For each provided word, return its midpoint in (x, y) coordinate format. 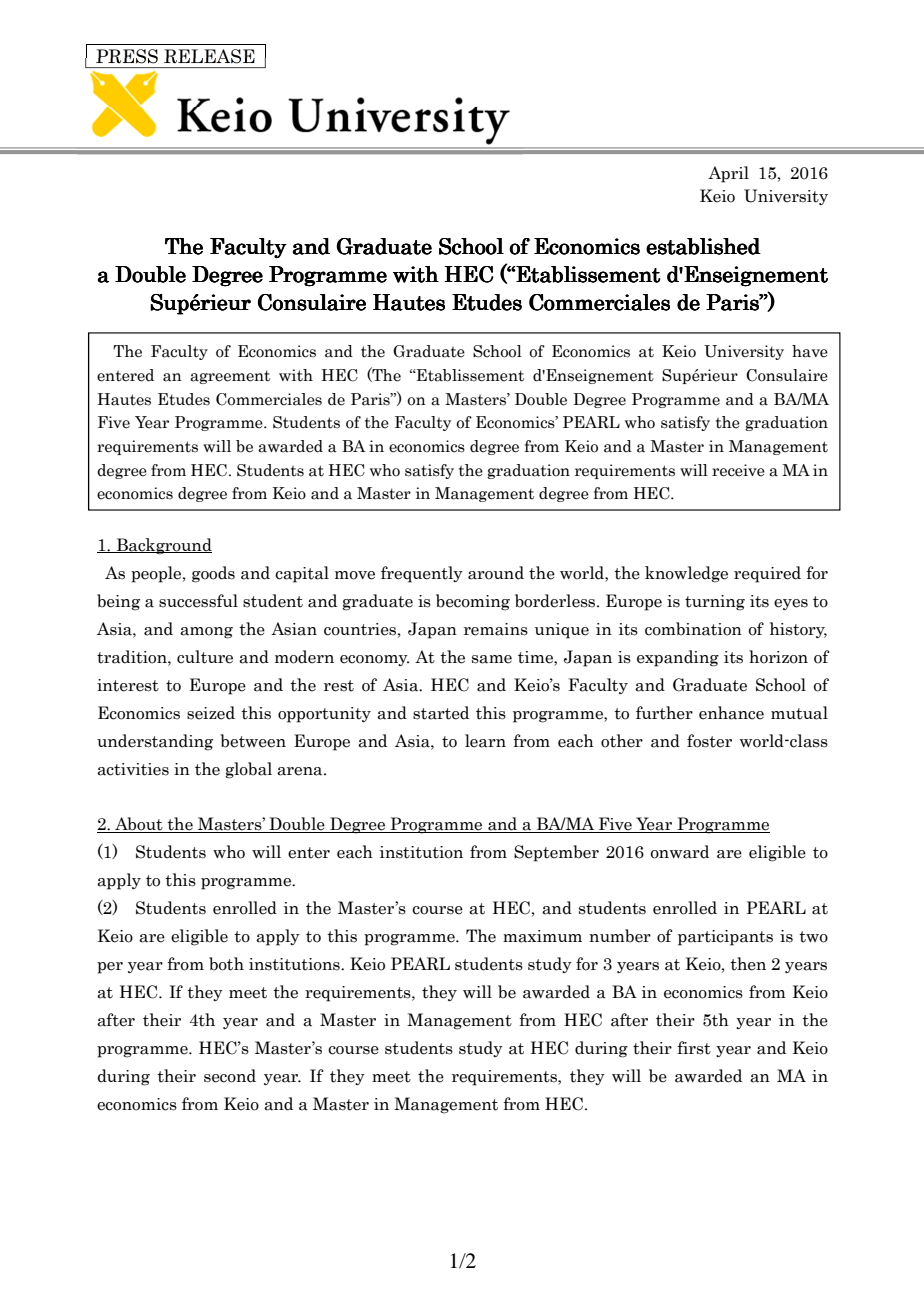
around (496, 573)
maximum (542, 936)
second (230, 1076)
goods (213, 574)
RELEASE (209, 56)
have (810, 351)
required (767, 574)
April (728, 174)
